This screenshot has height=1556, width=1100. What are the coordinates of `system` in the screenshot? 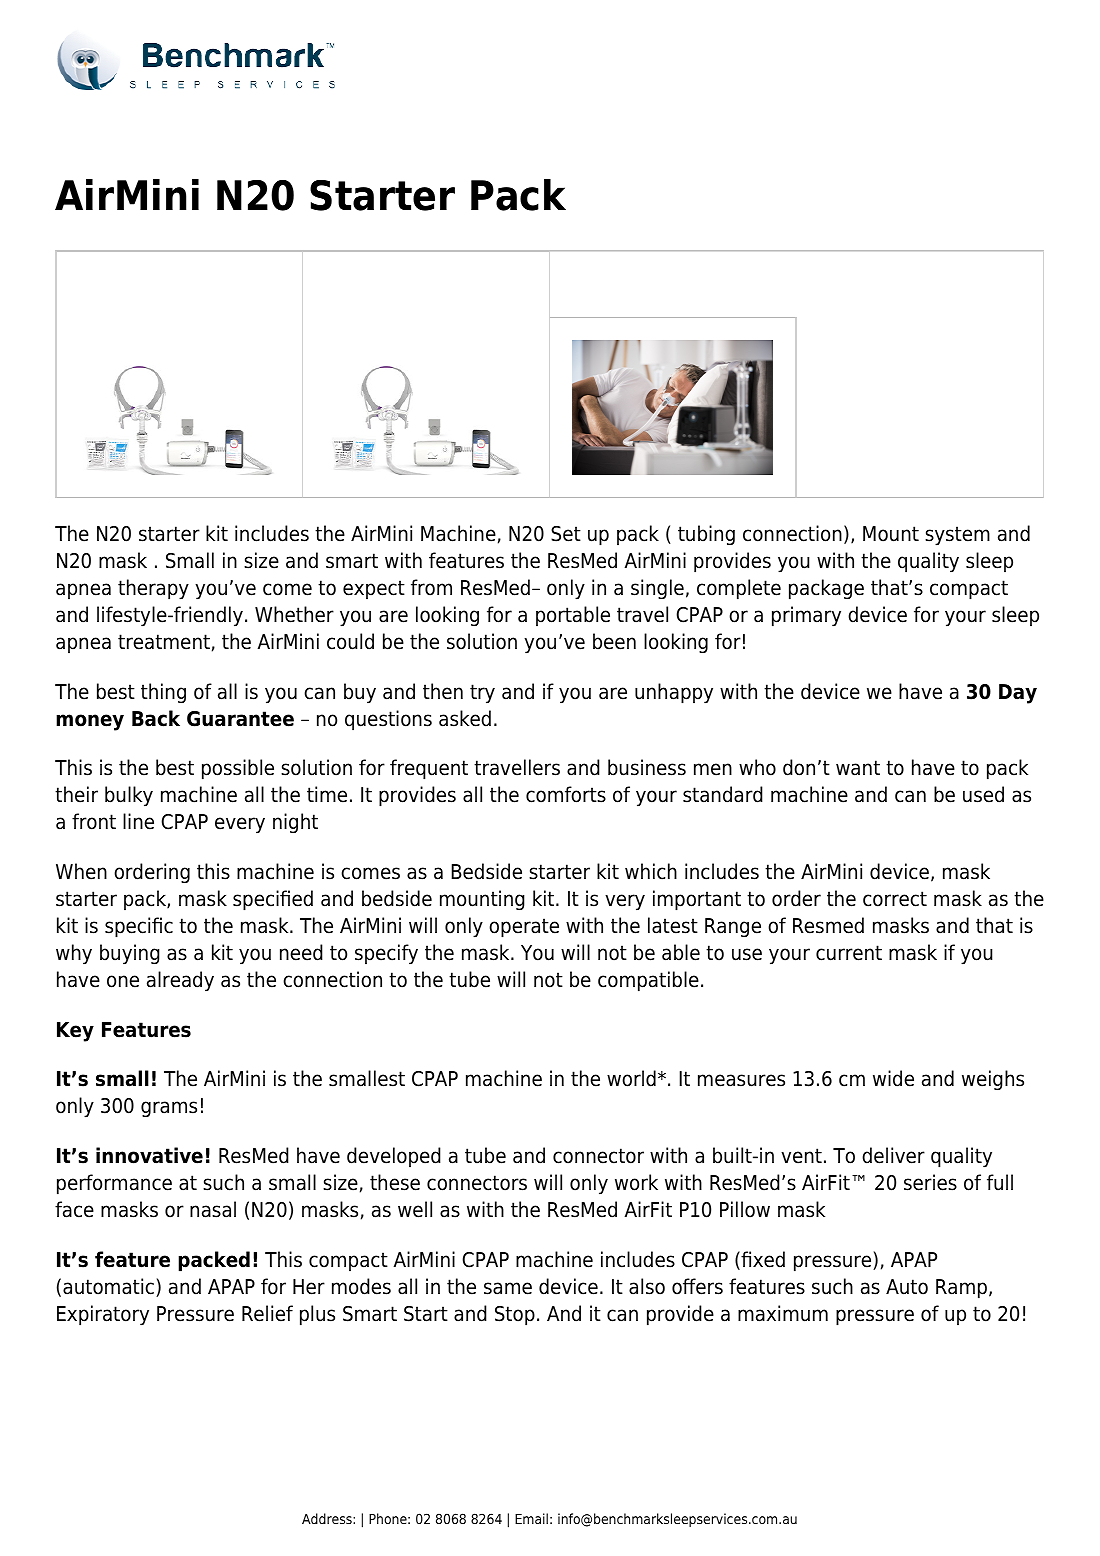 It's located at (957, 536).
